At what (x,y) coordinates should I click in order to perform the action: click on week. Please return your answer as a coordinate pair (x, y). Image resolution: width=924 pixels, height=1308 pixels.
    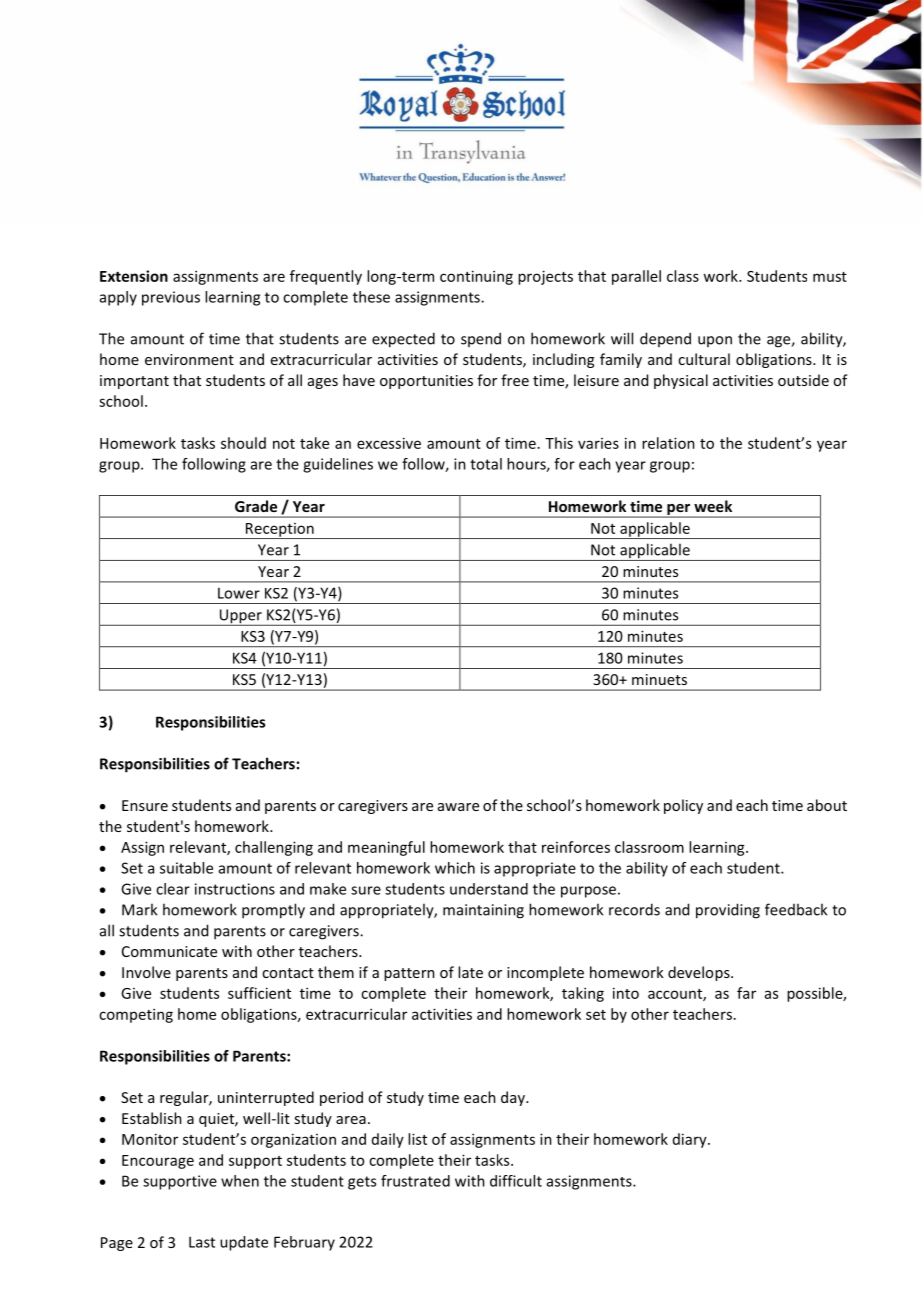
    Looking at the image, I should click on (713, 506).
